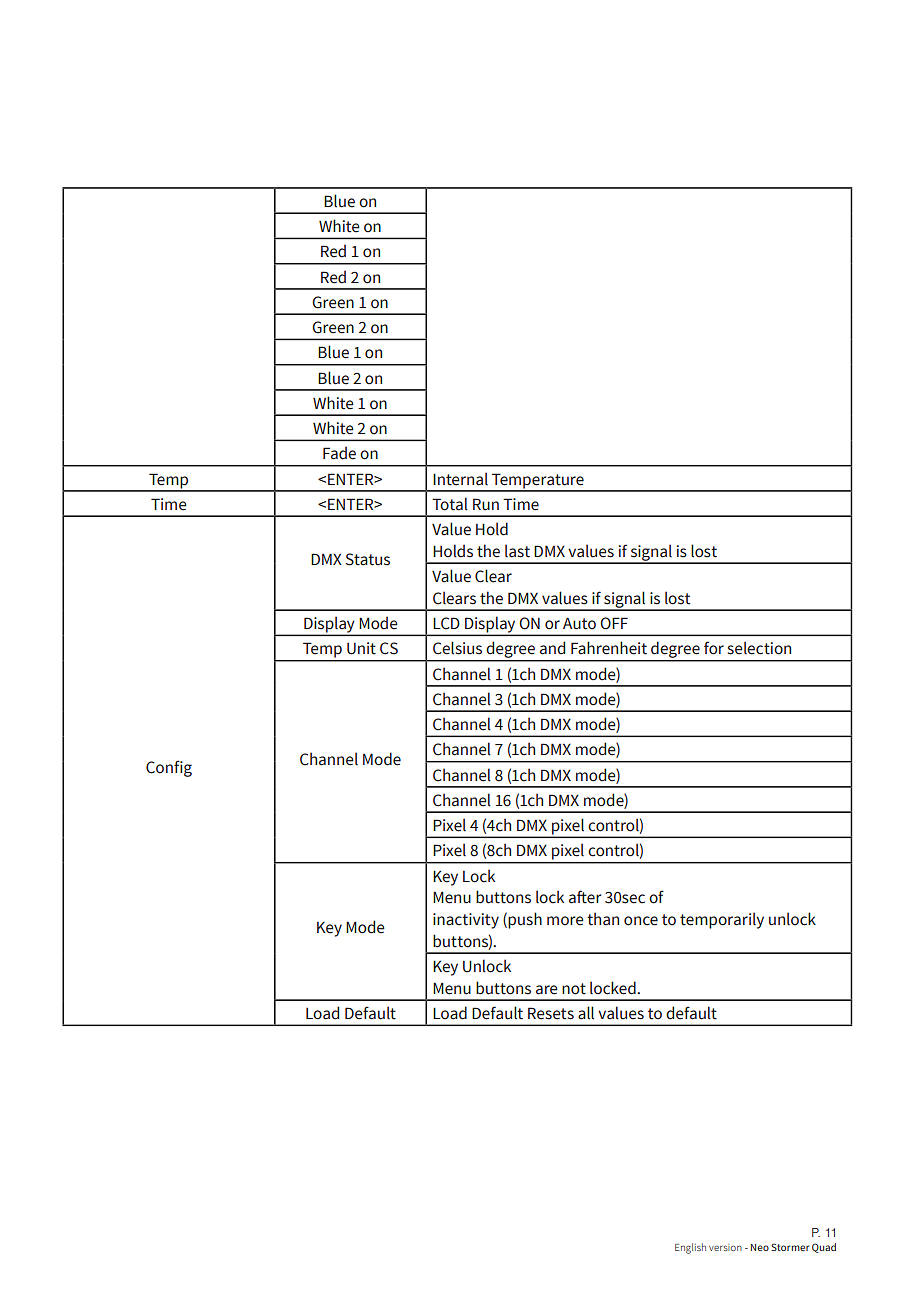 This image has width=924, height=1308. What do you see at coordinates (547, 990) in the image?
I see `are` at bounding box center [547, 990].
